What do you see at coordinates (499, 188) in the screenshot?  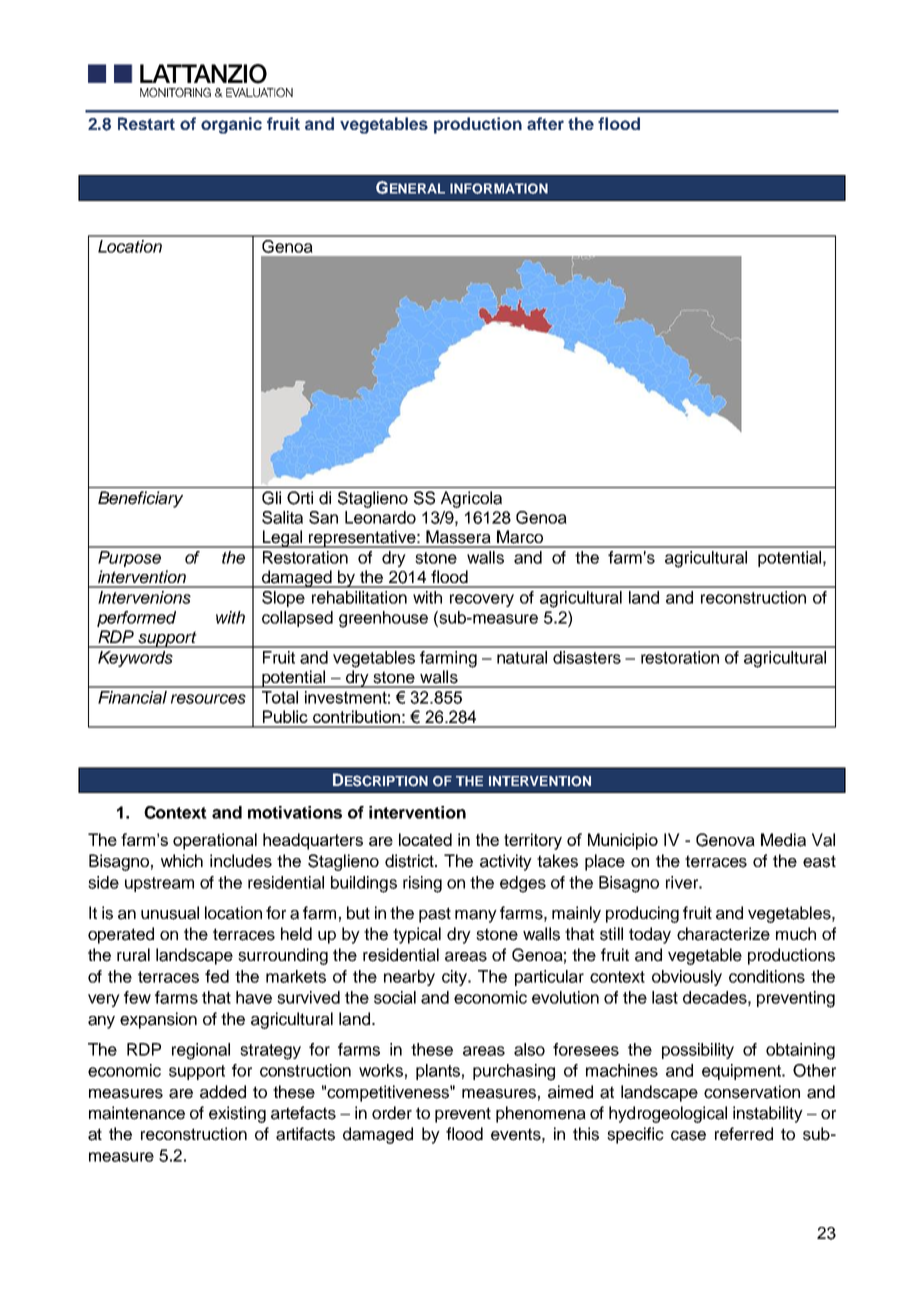 I see `INFORMATION` at bounding box center [499, 188].
